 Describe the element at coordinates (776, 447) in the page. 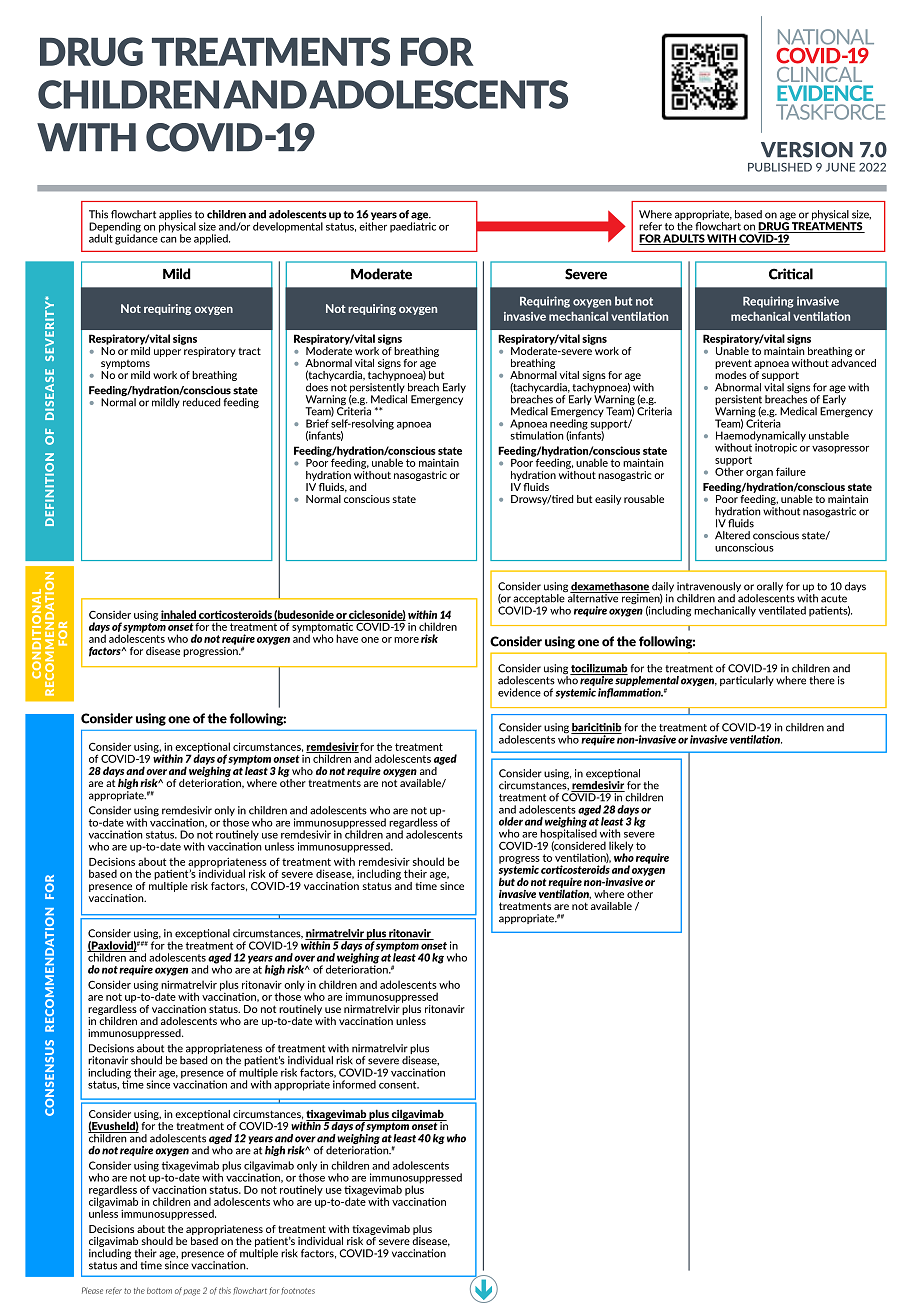

I see `inotropic` at that location.
